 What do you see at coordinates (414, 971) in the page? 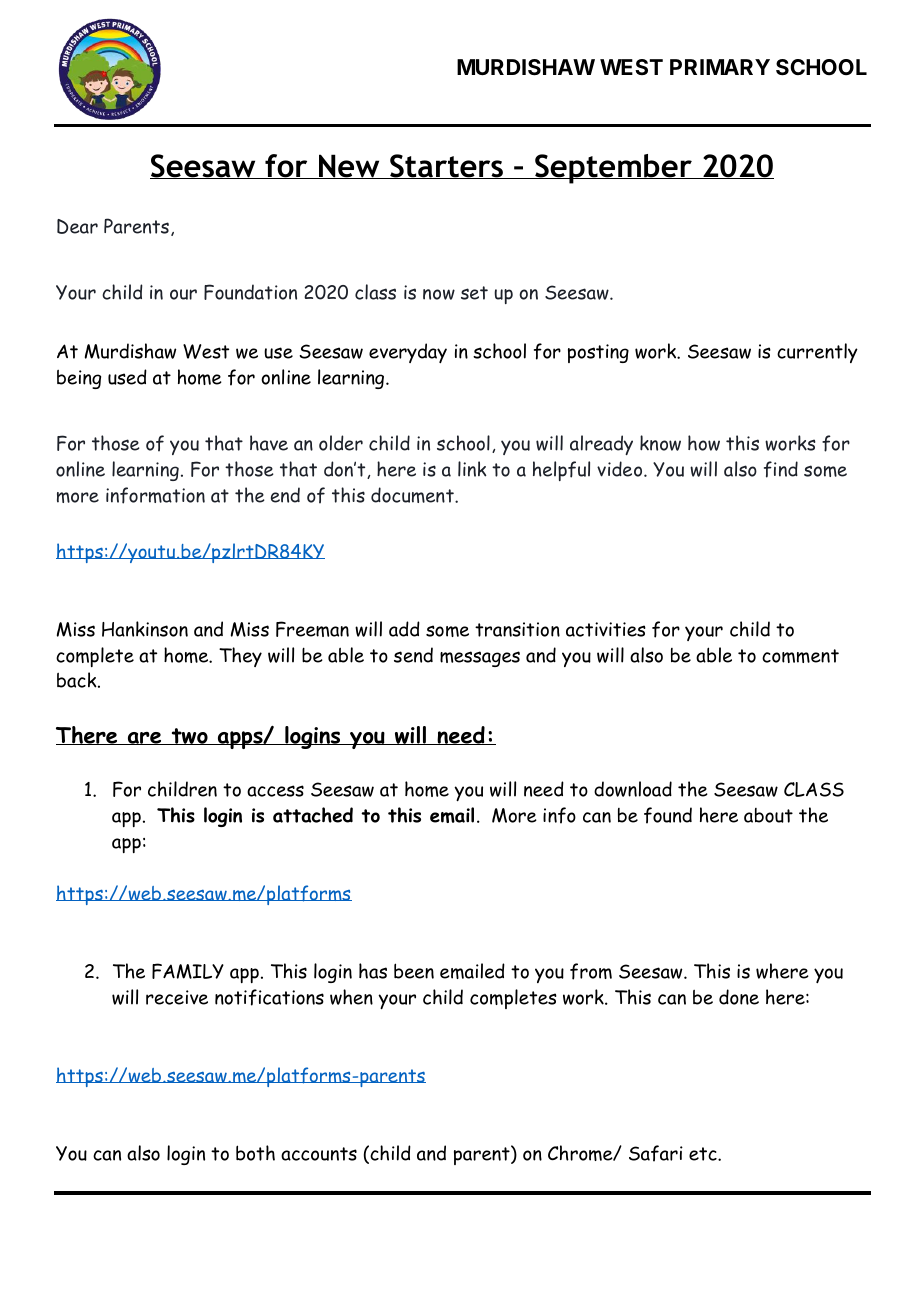
I see `been` at bounding box center [414, 971].
